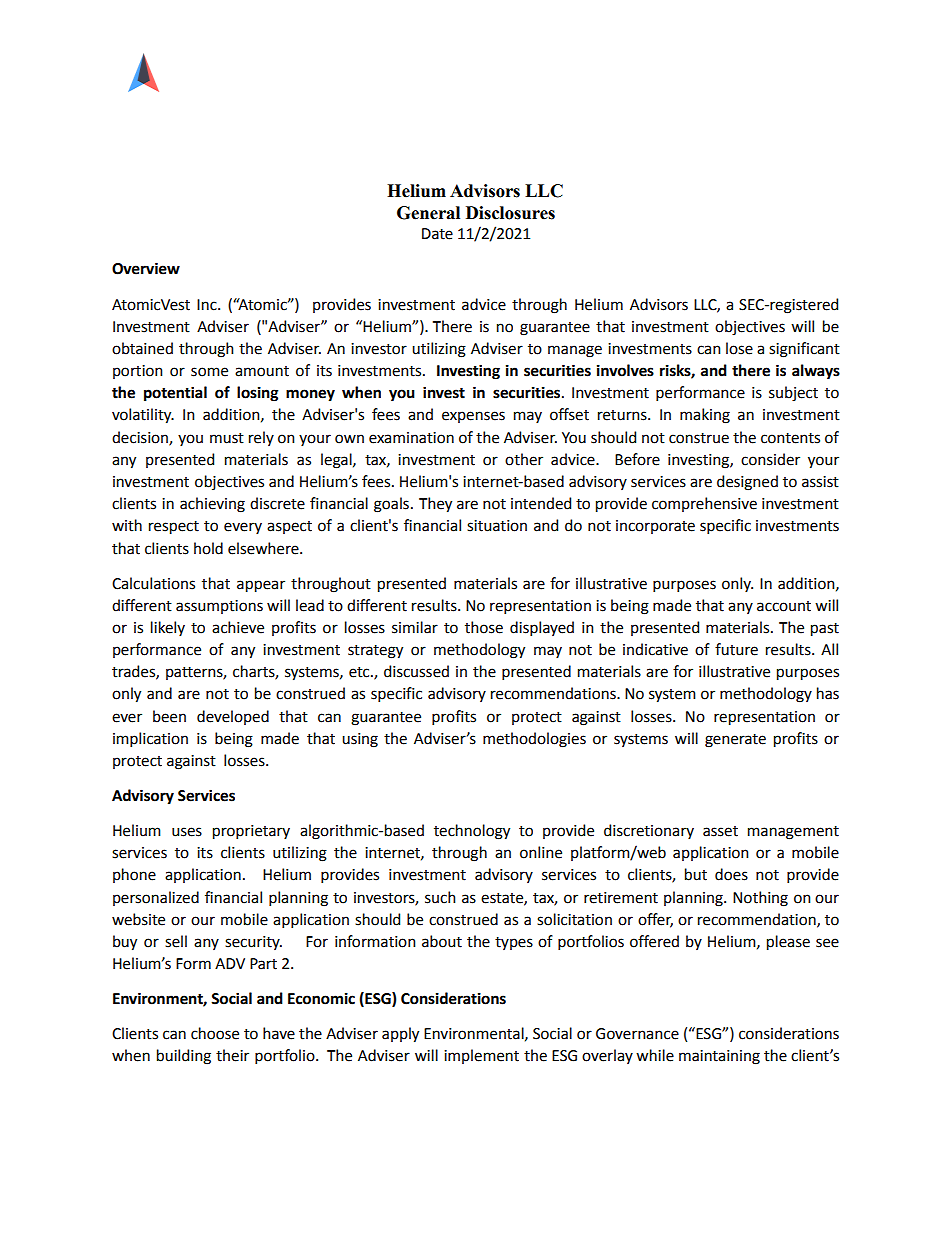  What do you see at coordinates (484, 627) in the screenshot?
I see `those` at bounding box center [484, 627].
